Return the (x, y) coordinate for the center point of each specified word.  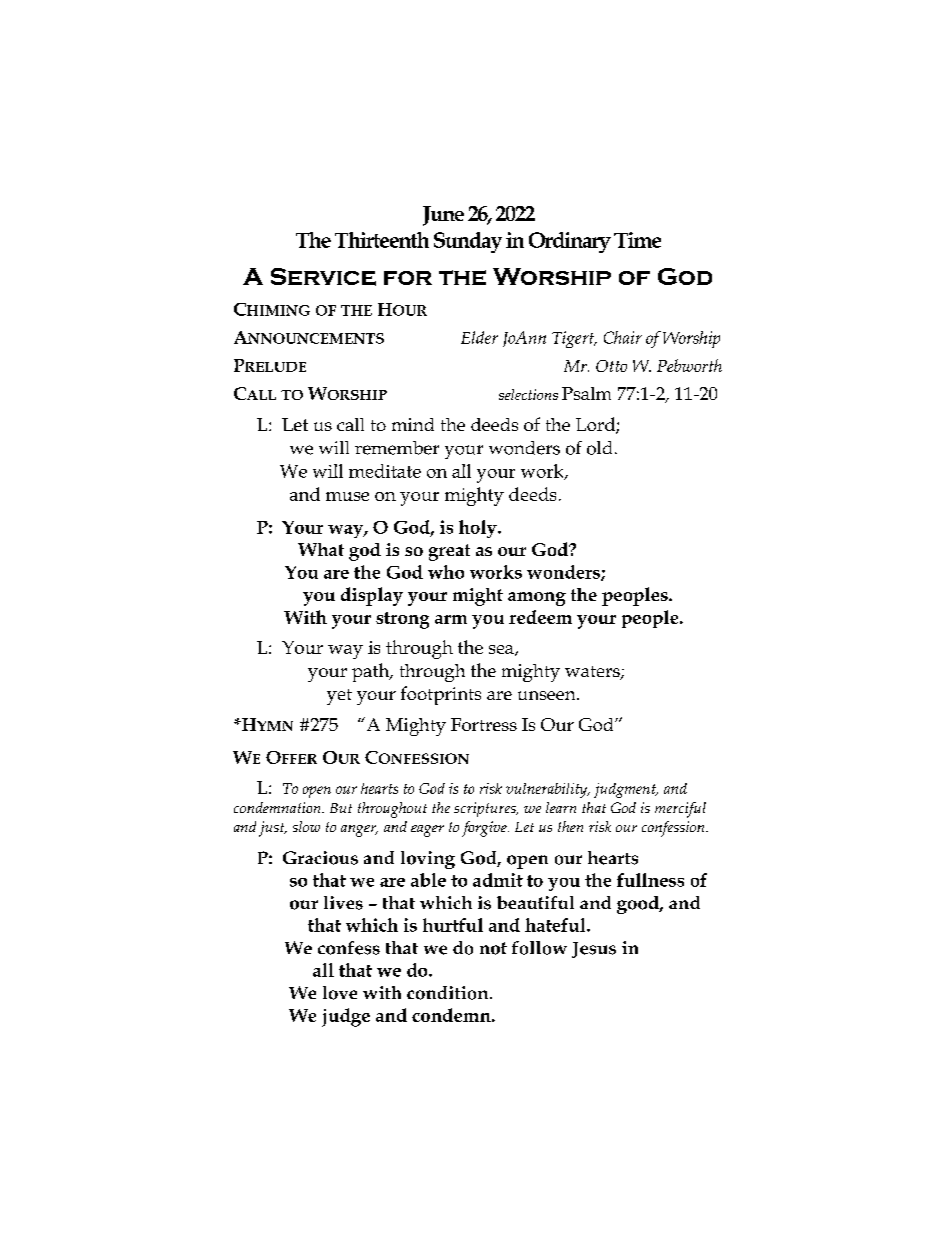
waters (593, 673)
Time (637, 240)
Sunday (468, 242)
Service (323, 277)
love (340, 993)
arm (451, 619)
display (372, 596)
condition (449, 993)
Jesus (594, 950)
